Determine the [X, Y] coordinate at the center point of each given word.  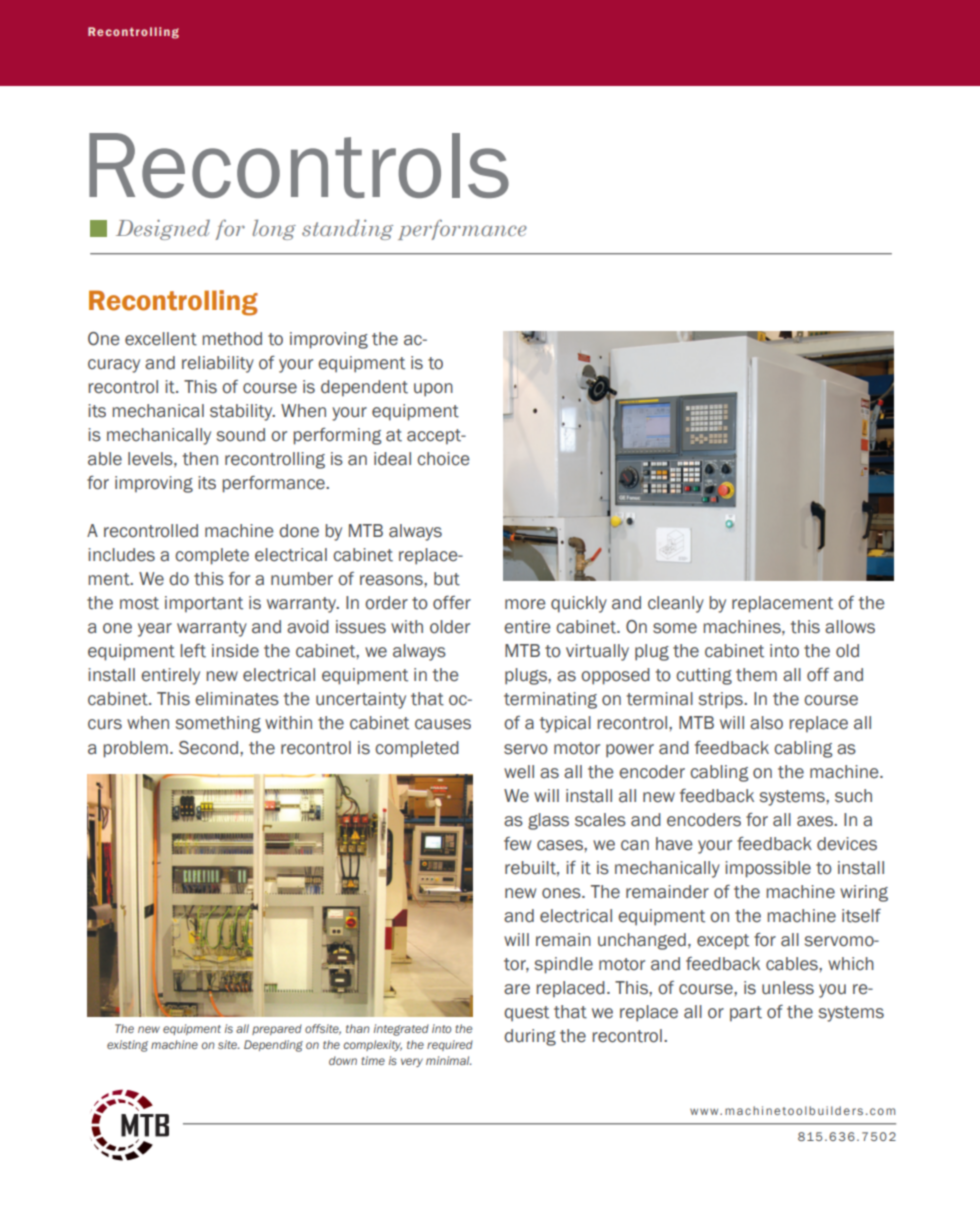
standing [347, 229]
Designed [163, 229]
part [746, 1013]
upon [433, 390]
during [530, 1037]
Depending [273, 1046]
